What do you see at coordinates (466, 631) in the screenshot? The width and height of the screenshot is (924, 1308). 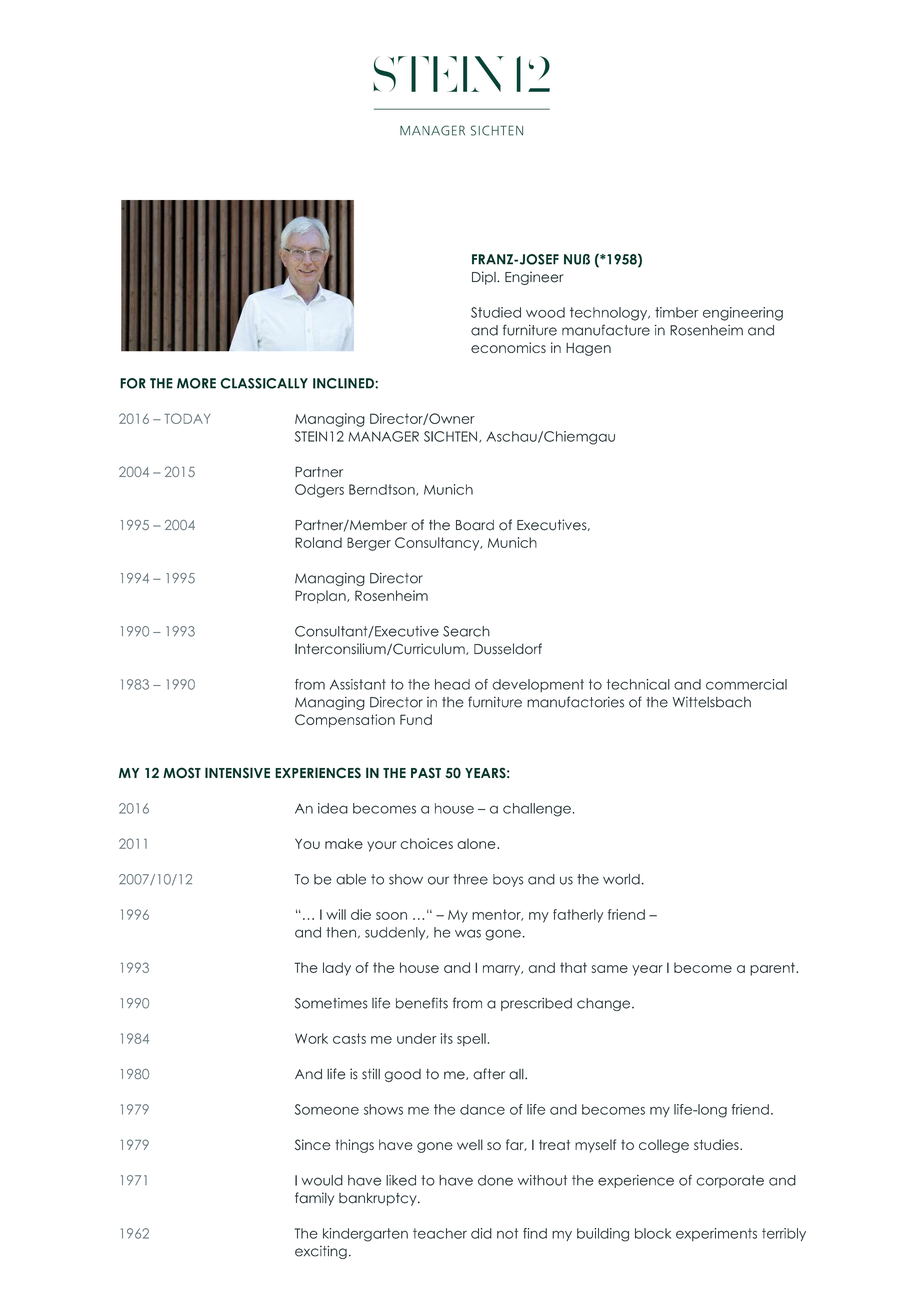 I see `Search` at bounding box center [466, 631].
